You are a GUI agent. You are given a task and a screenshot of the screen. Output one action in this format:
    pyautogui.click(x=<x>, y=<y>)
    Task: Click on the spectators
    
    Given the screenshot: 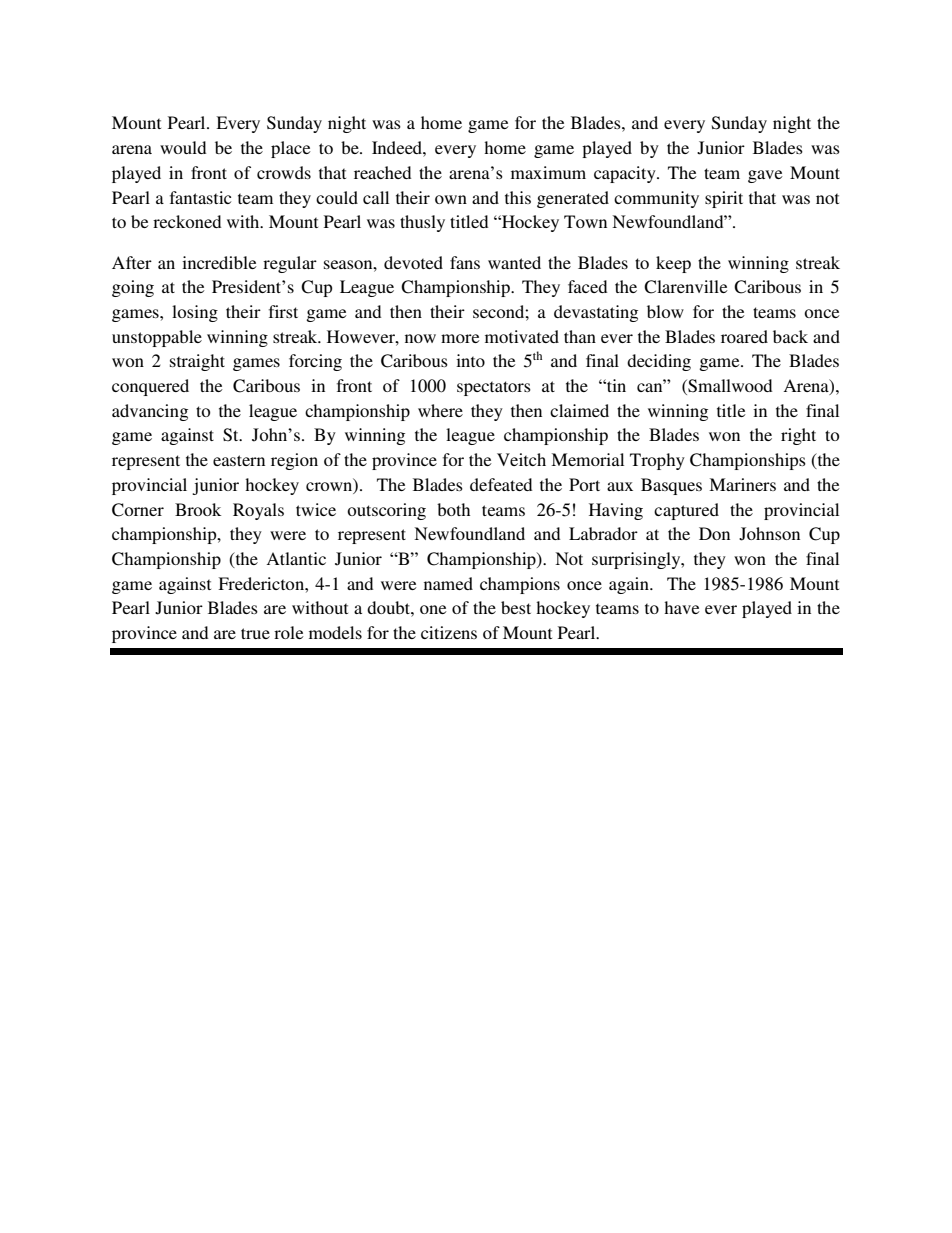 What is the action you would take?
    pyautogui.click(x=494, y=388)
